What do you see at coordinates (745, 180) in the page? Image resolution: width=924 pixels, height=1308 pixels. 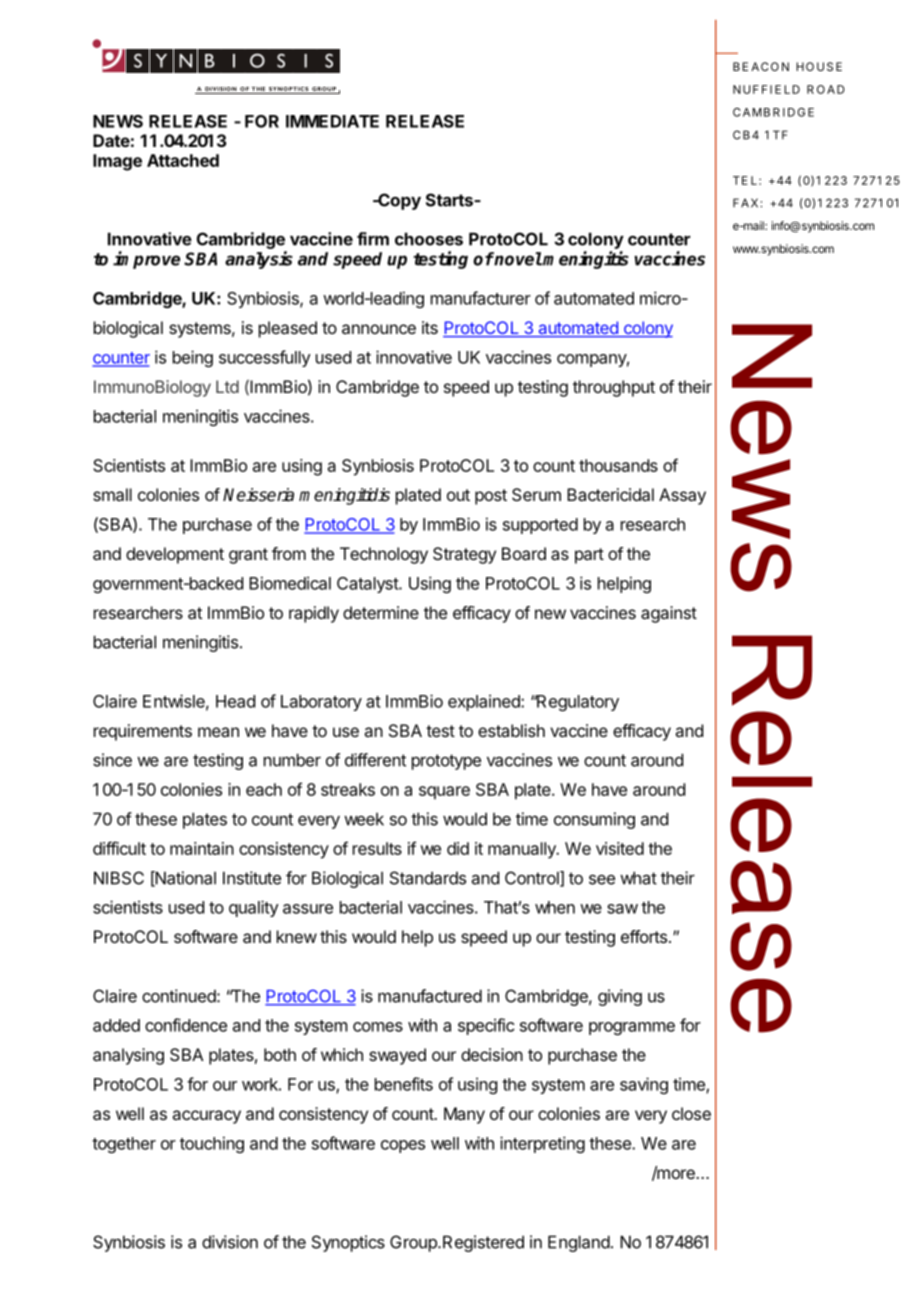 I see `TEL` at bounding box center [745, 180].
